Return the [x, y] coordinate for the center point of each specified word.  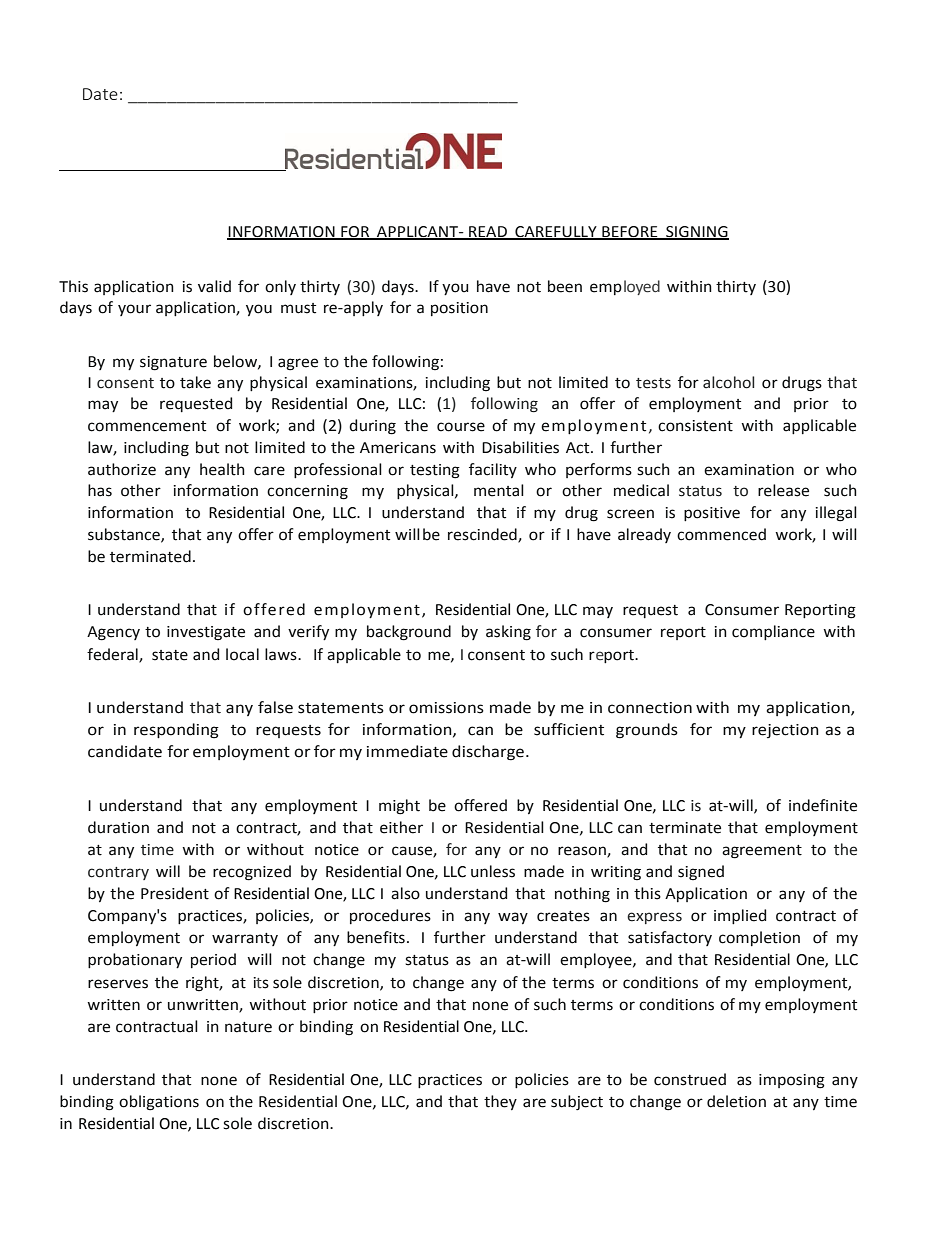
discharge [488, 753]
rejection [785, 731]
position [459, 309]
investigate [206, 633]
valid [214, 286]
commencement [147, 426]
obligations [159, 1103]
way [513, 918]
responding [176, 731]
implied [740, 916]
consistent [695, 426]
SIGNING [696, 233]
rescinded [483, 535]
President [175, 893]
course [461, 427]
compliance [773, 632]
